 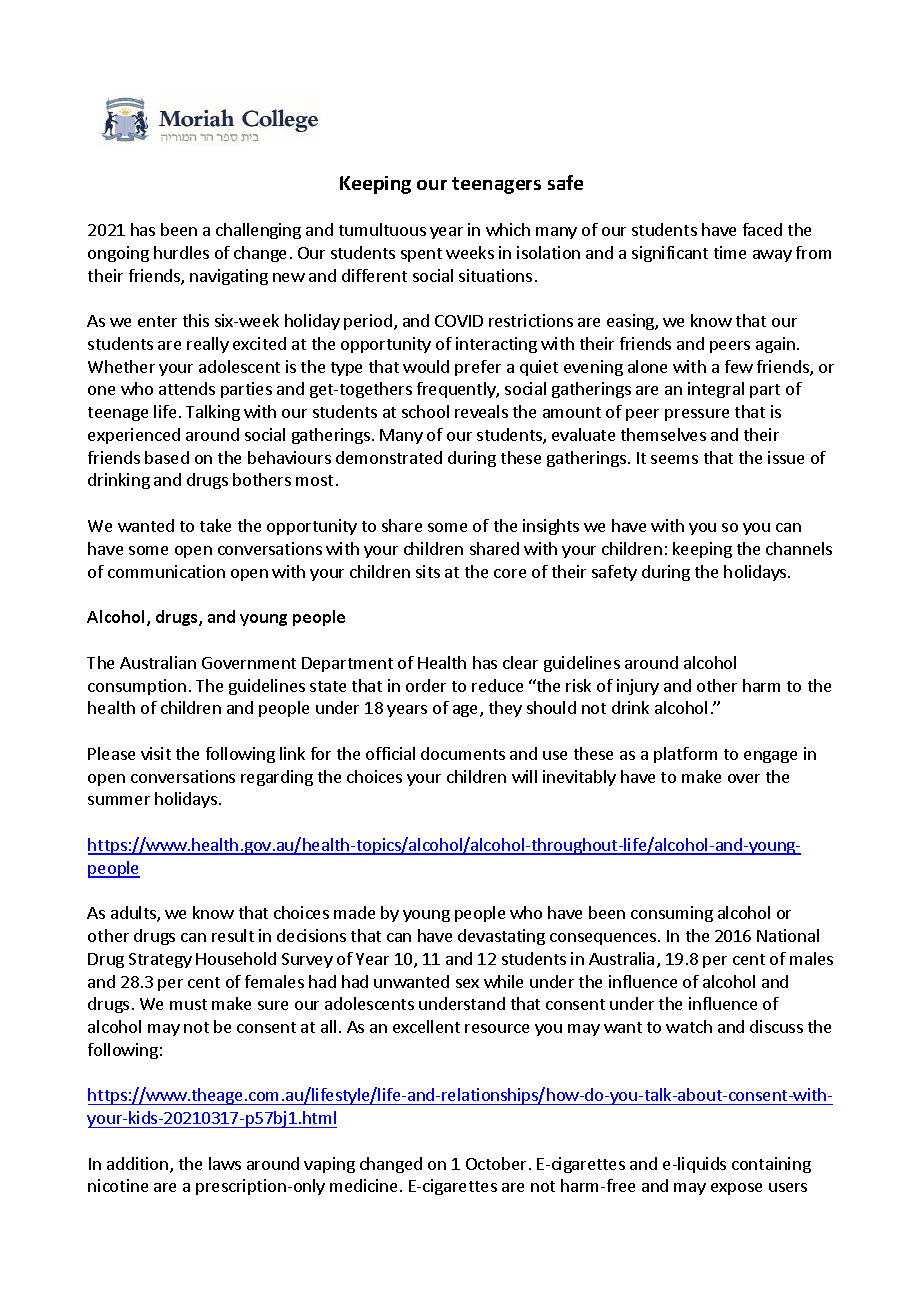 I want to click on hurdles, so click(x=181, y=252).
